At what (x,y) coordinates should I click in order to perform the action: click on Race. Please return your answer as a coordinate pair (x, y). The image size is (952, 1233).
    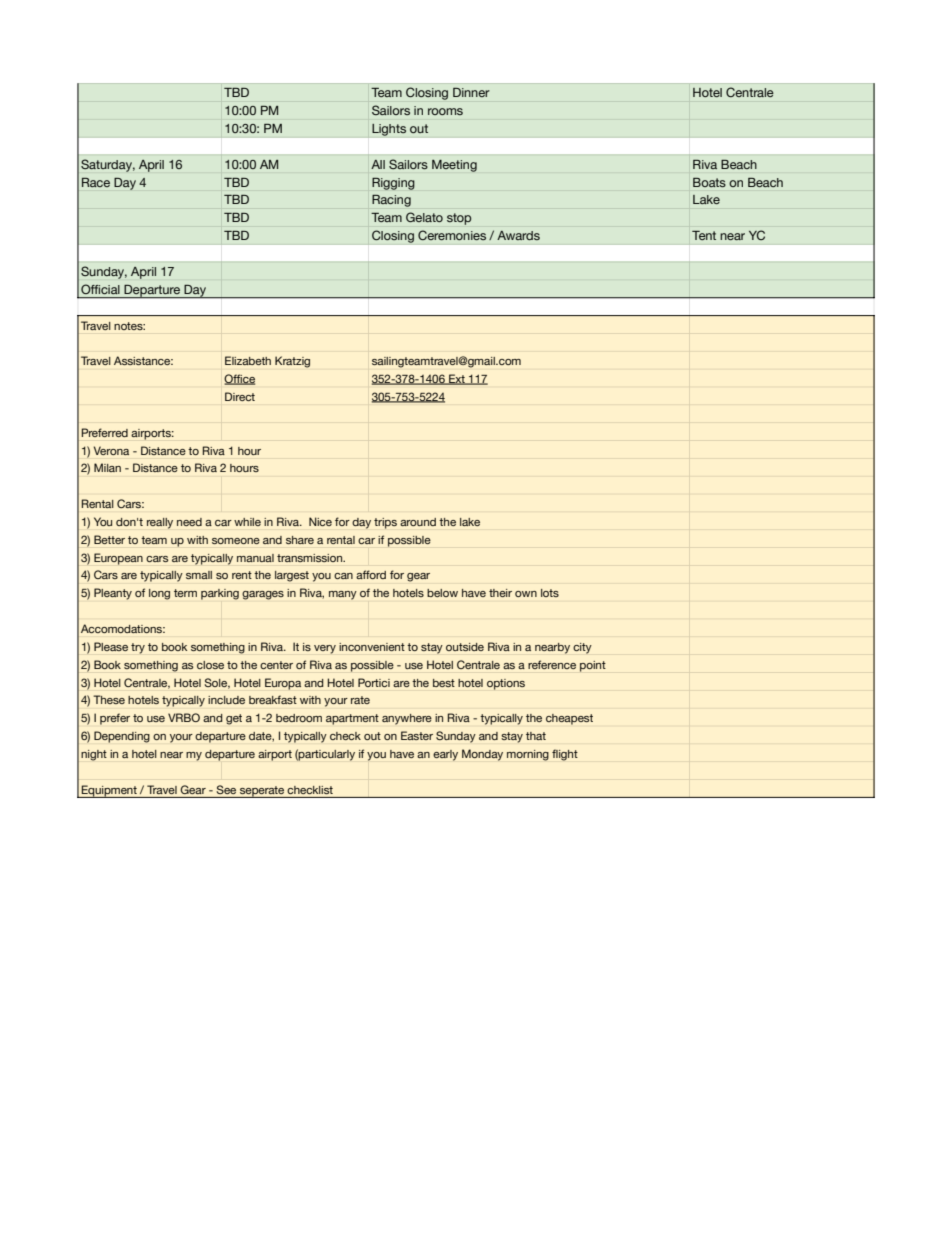
    Looking at the image, I should click on (96, 182).
